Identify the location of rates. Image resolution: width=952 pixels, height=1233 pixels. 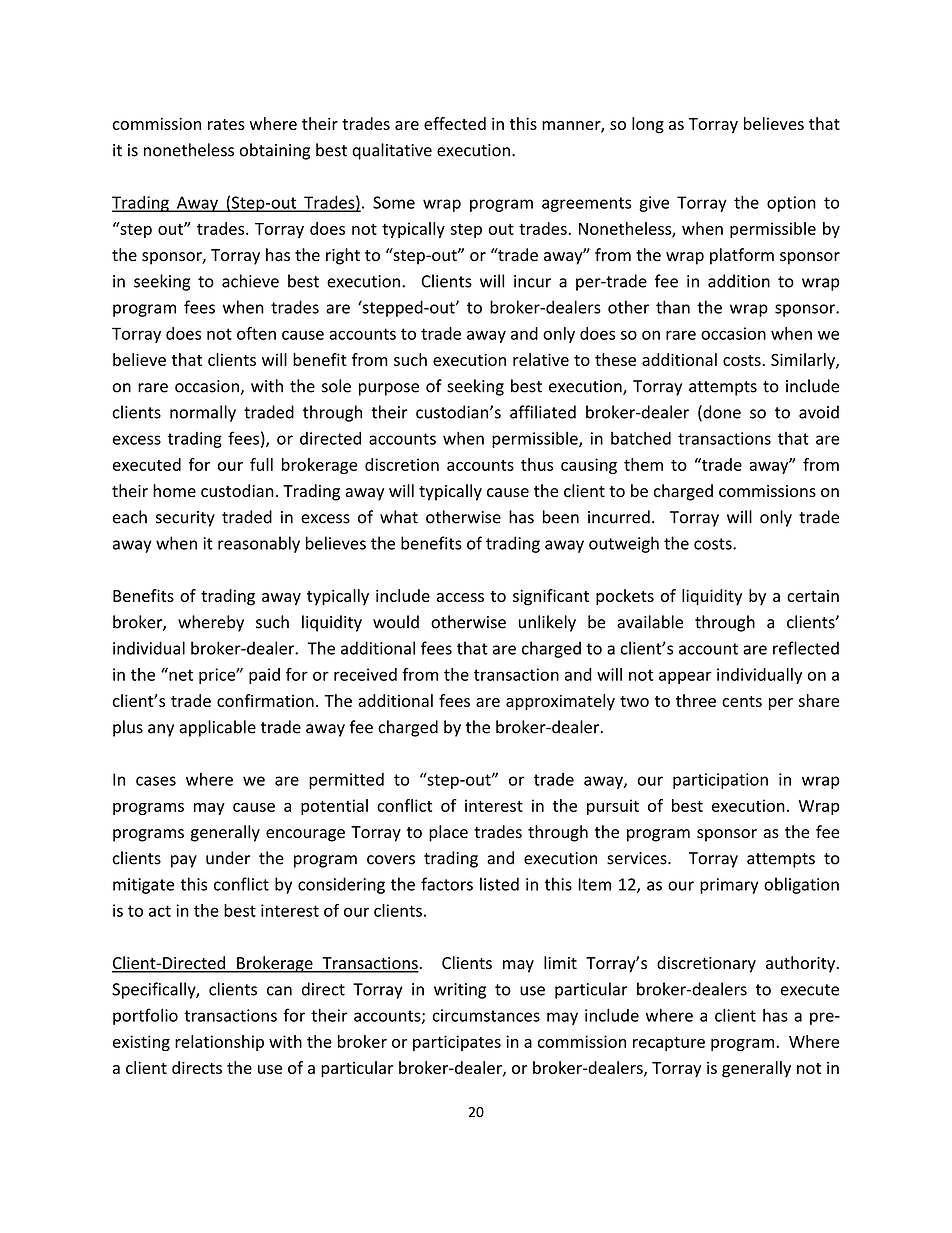
(226, 124).
